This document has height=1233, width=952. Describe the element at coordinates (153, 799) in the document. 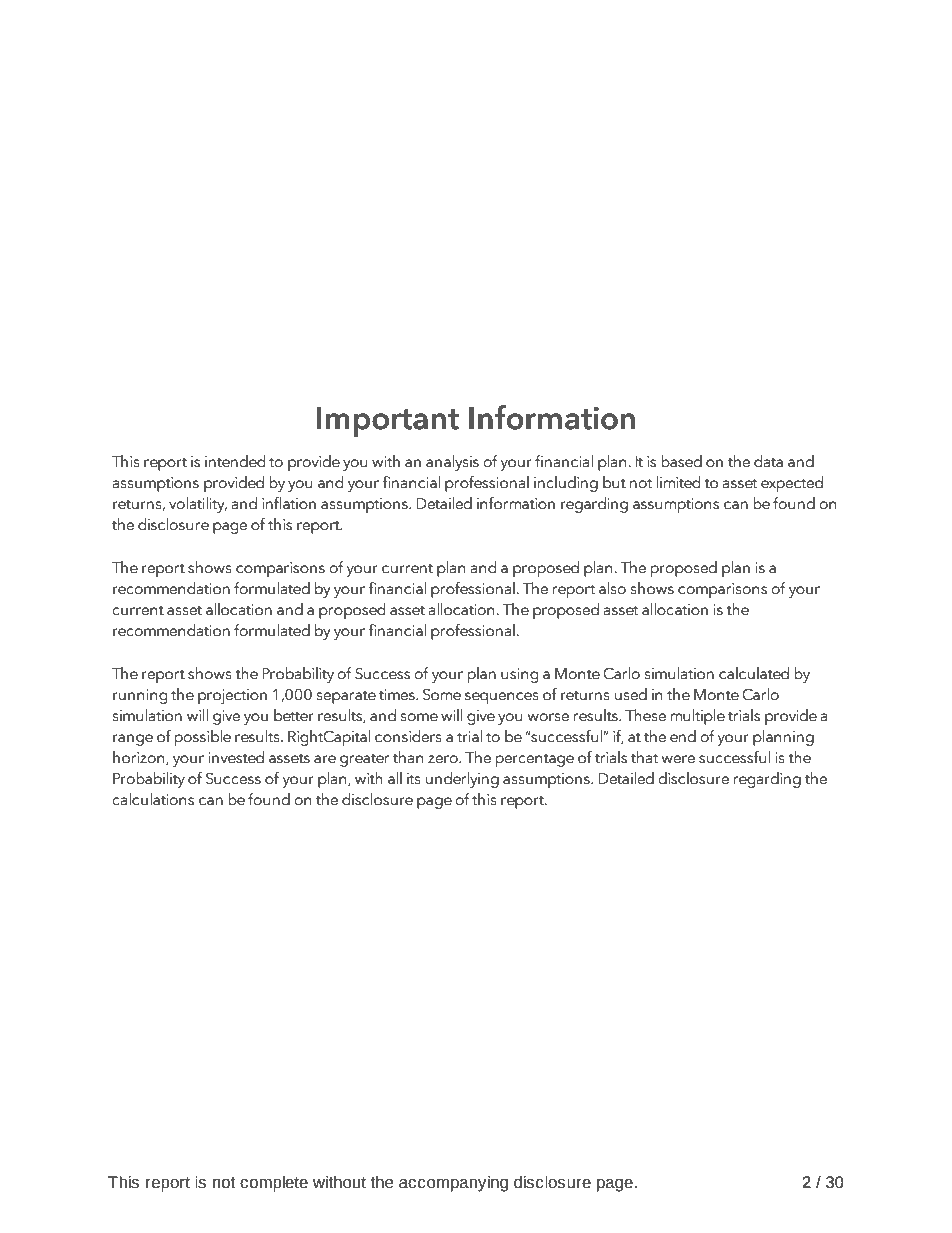

I see `calculations` at that location.
